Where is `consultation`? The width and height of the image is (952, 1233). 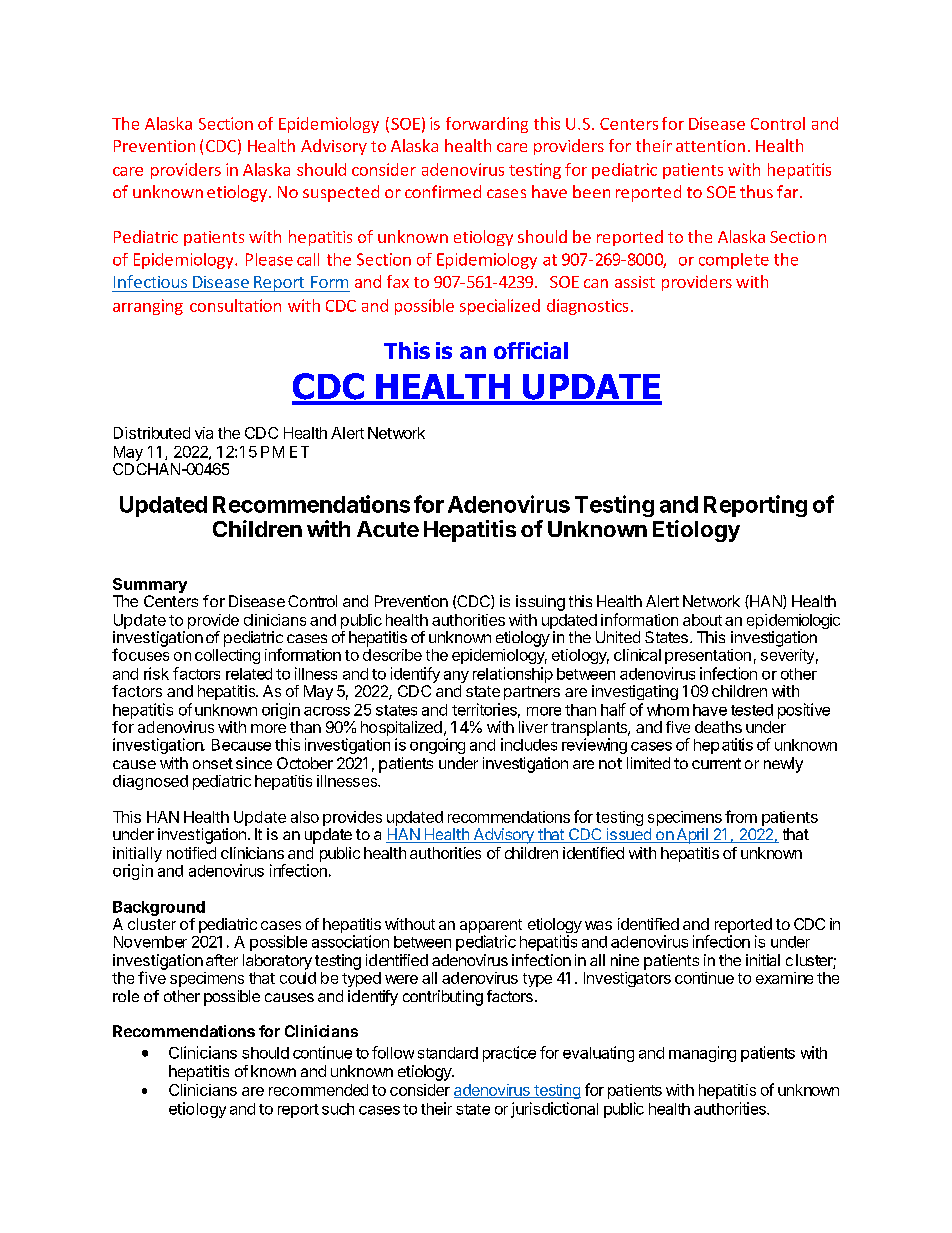 consultation is located at coordinates (235, 305).
